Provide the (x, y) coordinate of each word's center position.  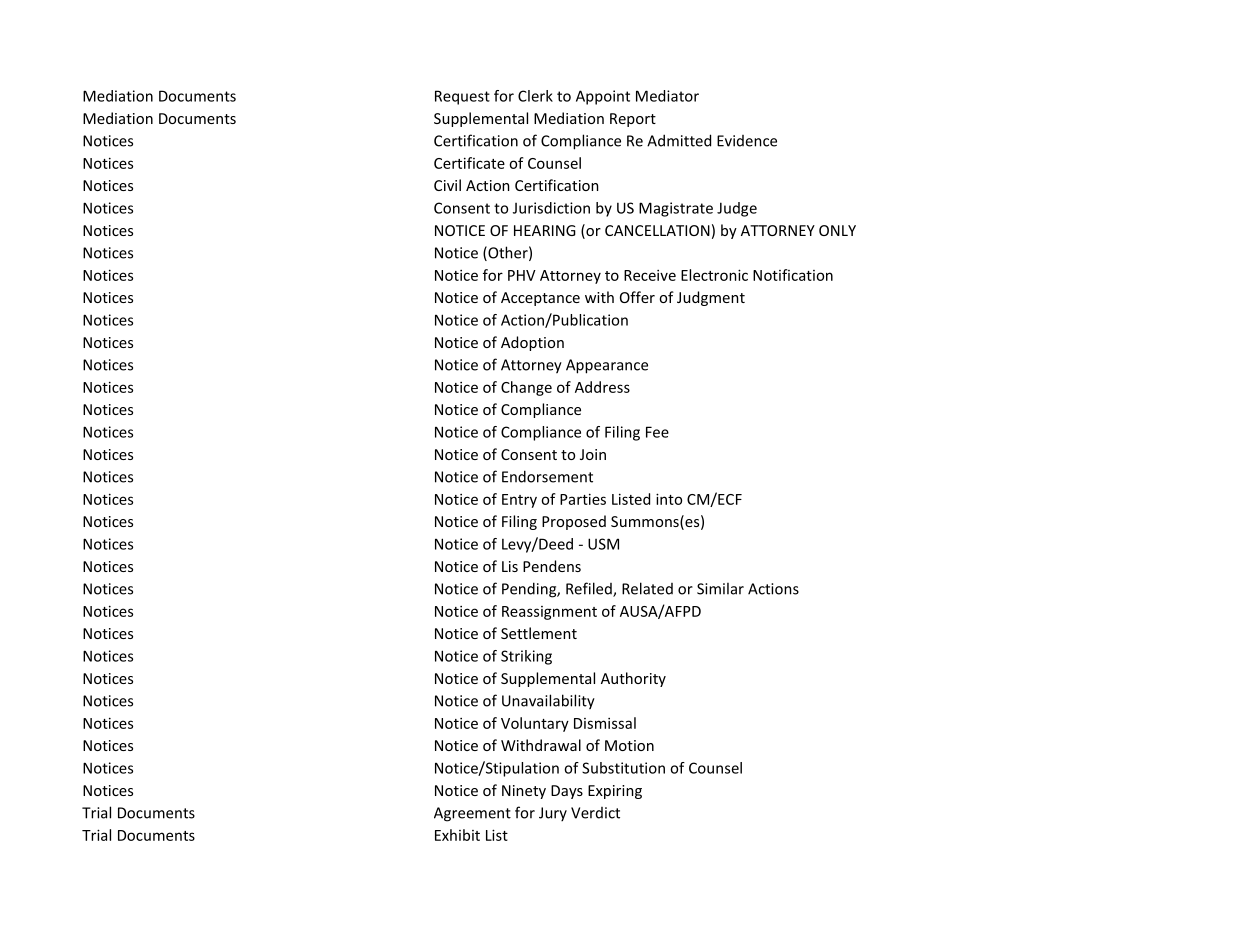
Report (633, 120)
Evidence (747, 141)
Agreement (472, 814)
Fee (657, 432)
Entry (519, 501)
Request (462, 97)
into (669, 499)
